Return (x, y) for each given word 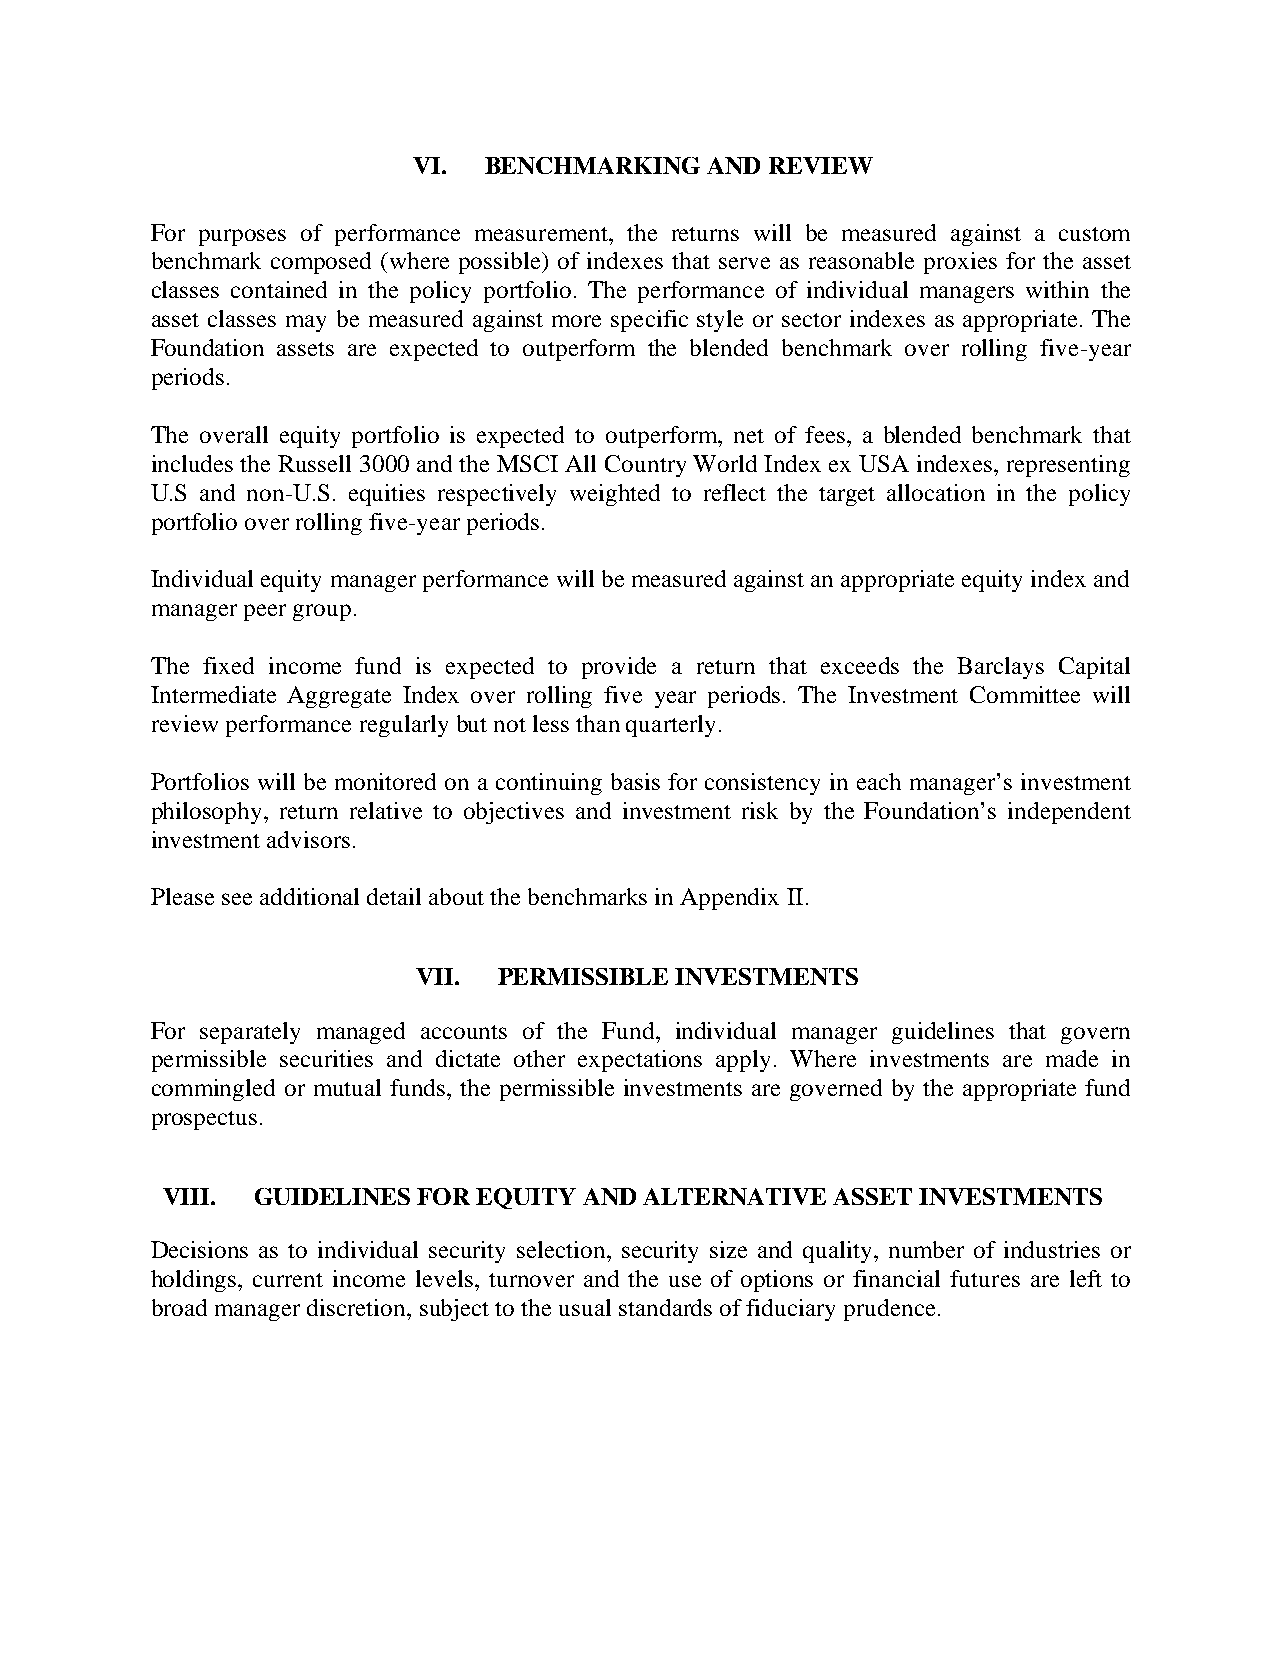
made (1072, 1058)
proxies (960, 263)
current (288, 1280)
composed (321, 263)
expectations (640, 1061)
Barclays (1000, 668)
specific (649, 321)
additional (309, 896)
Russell (314, 463)
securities (326, 1058)
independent (1069, 813)
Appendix (729, 899)
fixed (228, 665)
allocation (936, 492)
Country (645, 466)
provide (619, 668)
